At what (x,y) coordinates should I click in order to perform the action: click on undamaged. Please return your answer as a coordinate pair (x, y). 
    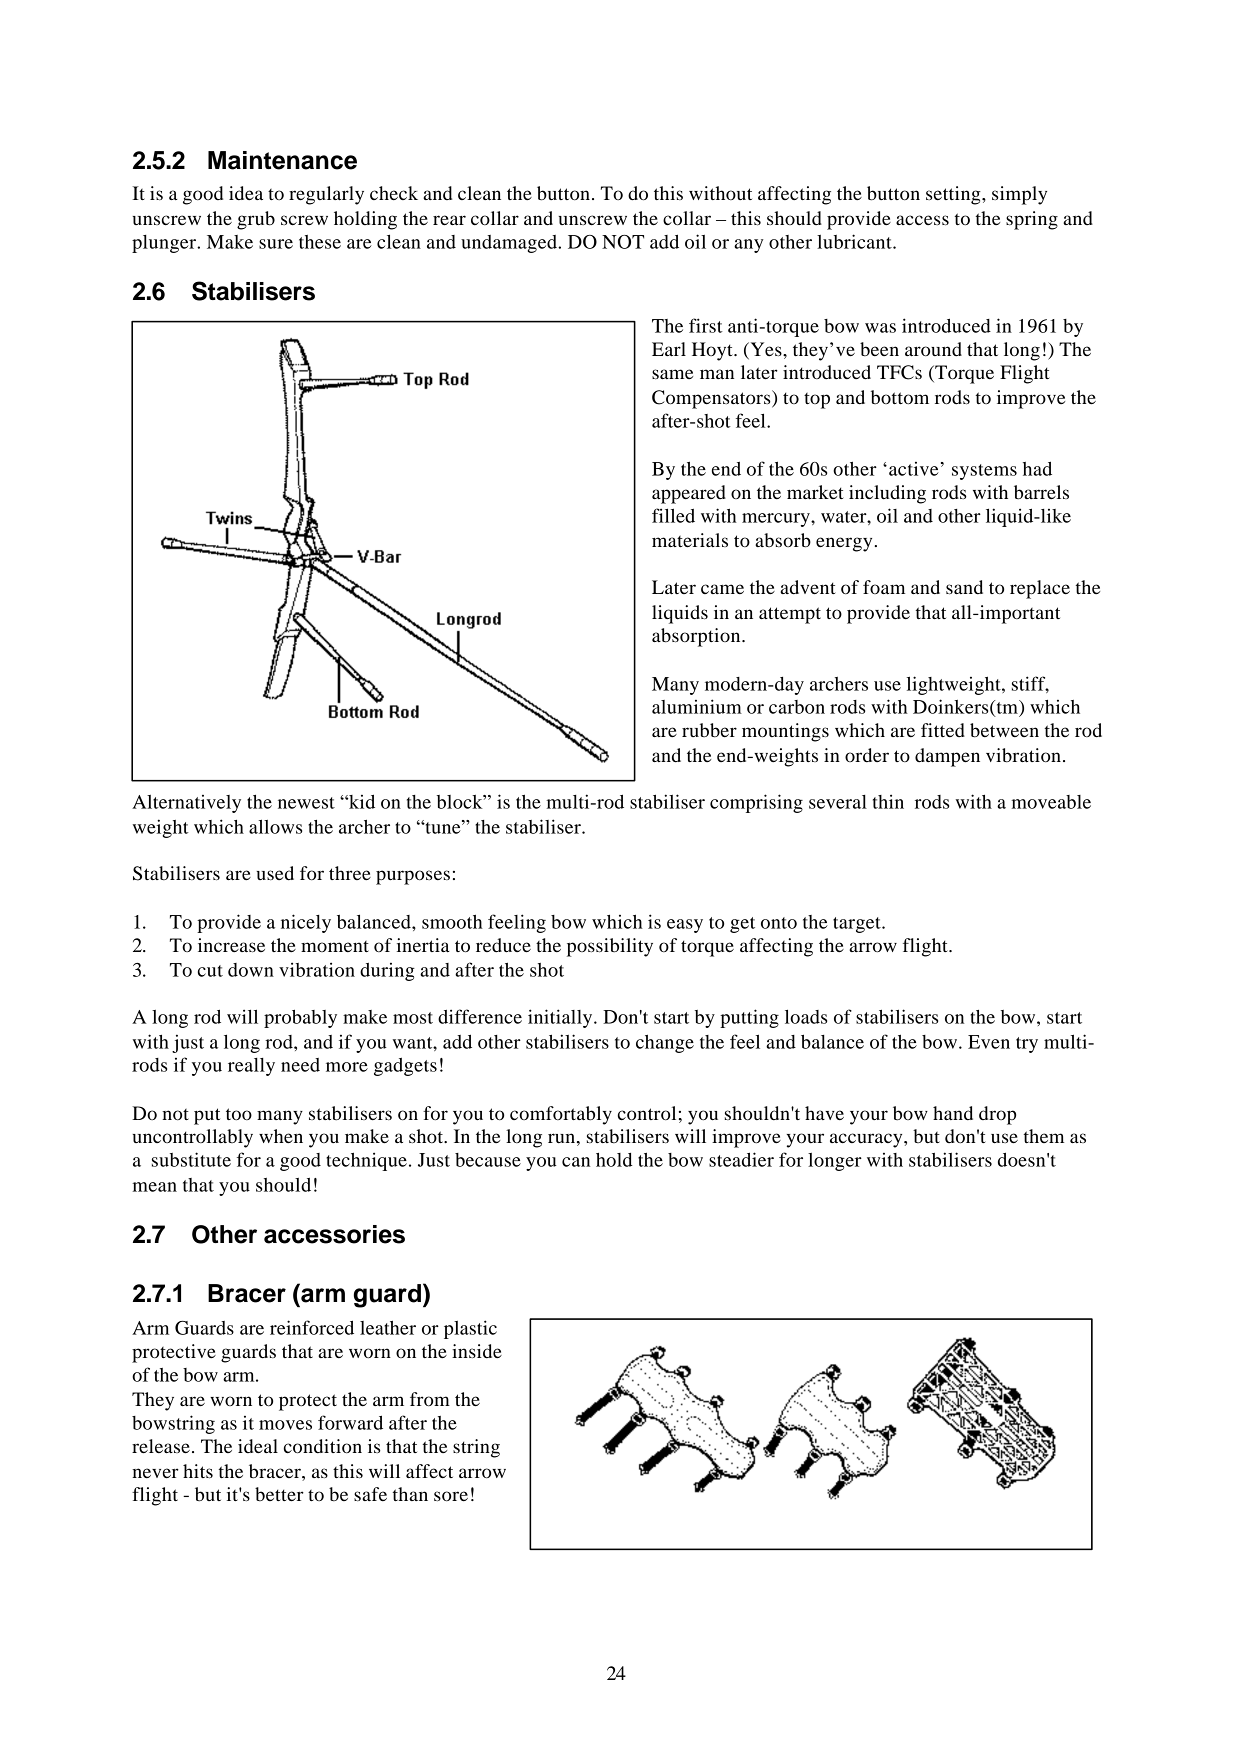
    Looking at the image, I should click on (510, 244).
